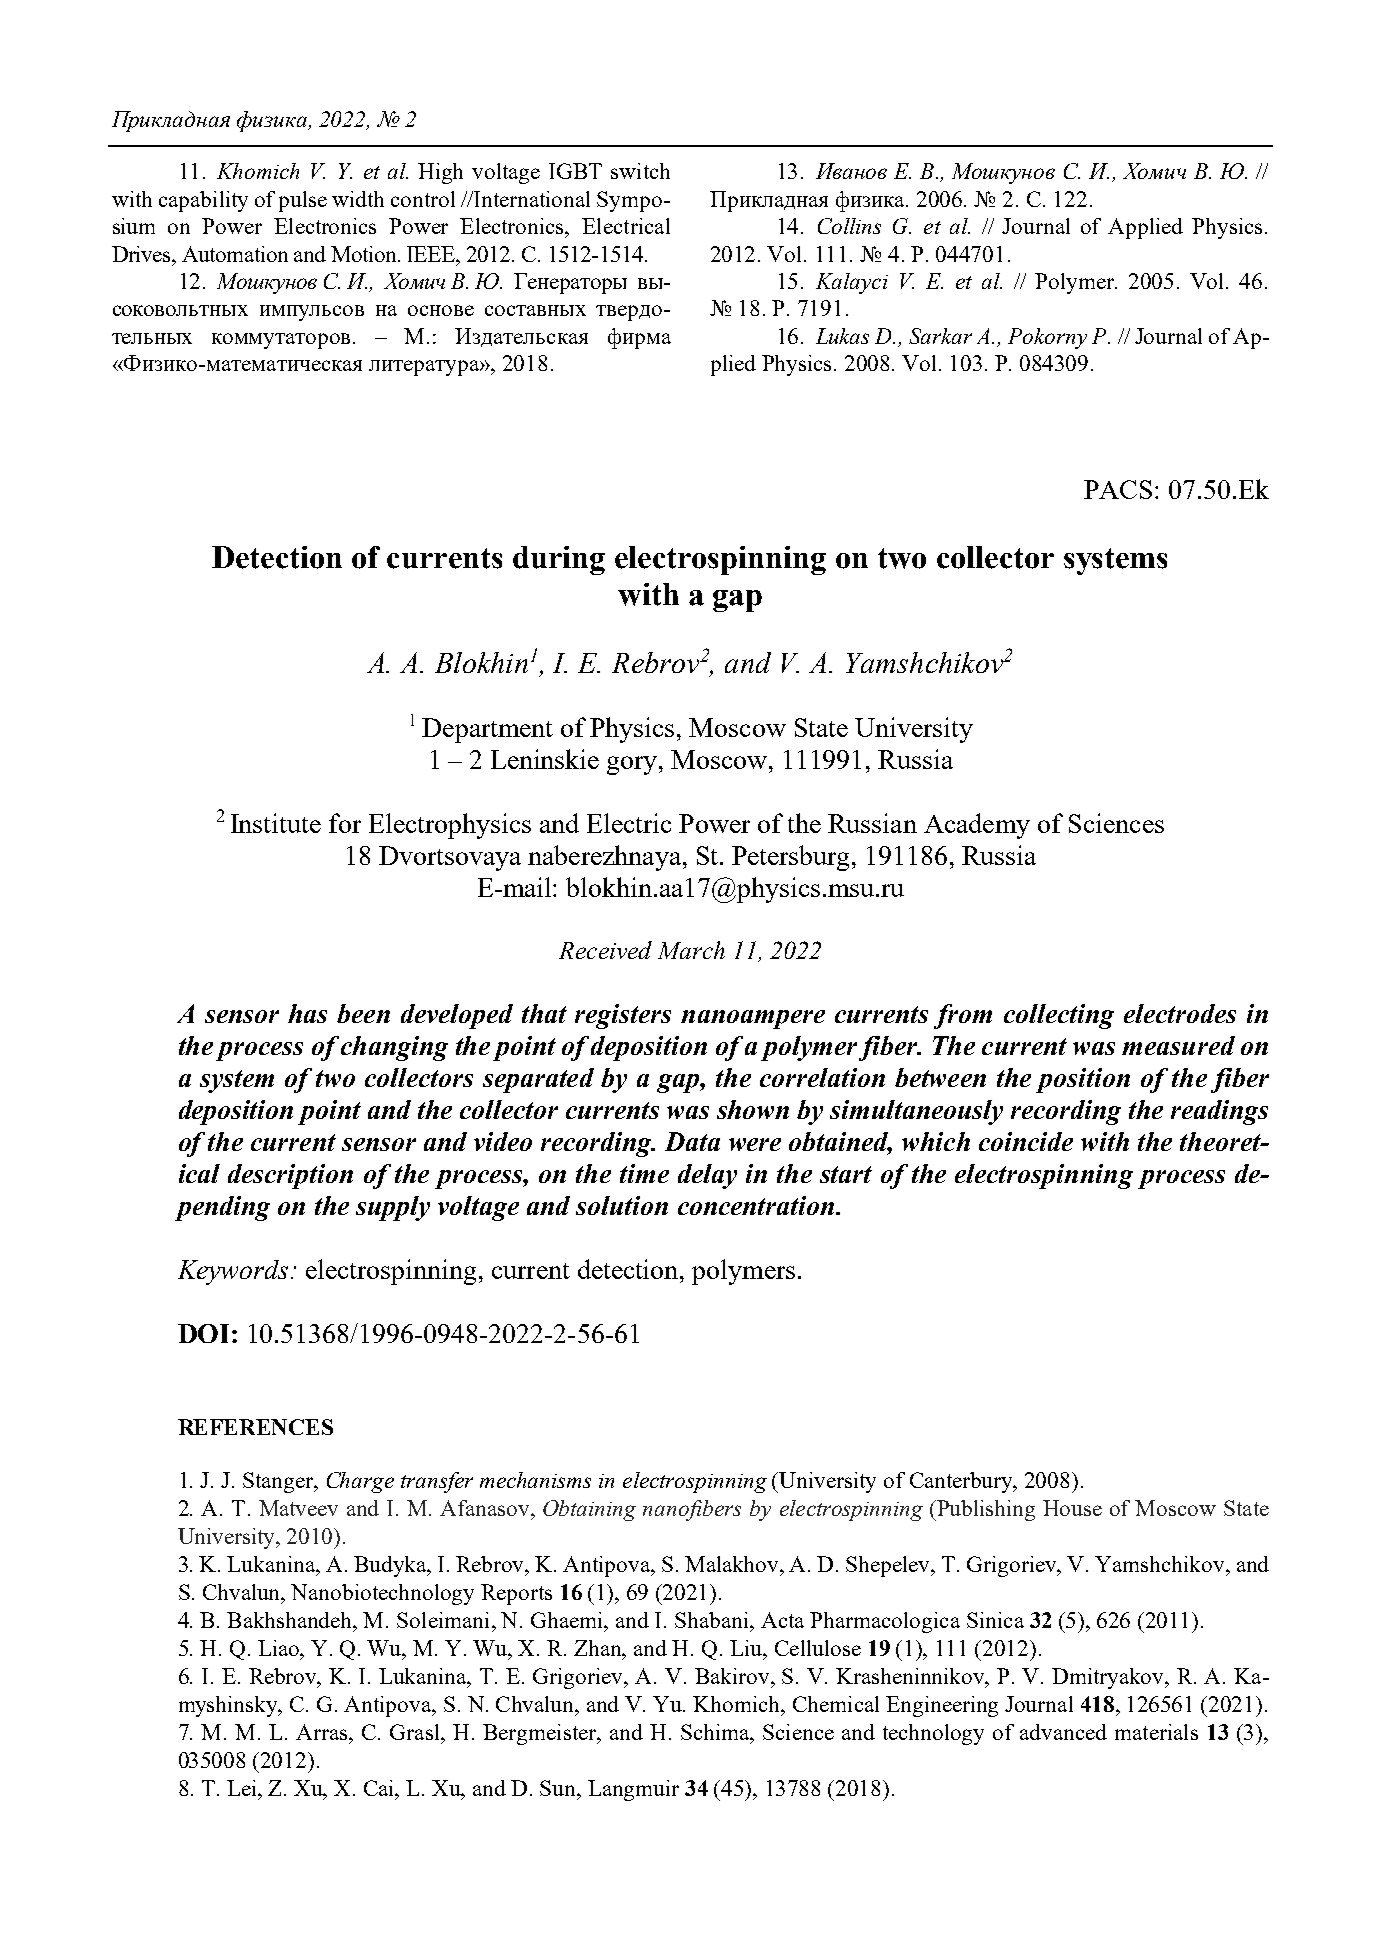 This screenshot has width=1381, height=1954. I want to click on March, so click(691, 950).
